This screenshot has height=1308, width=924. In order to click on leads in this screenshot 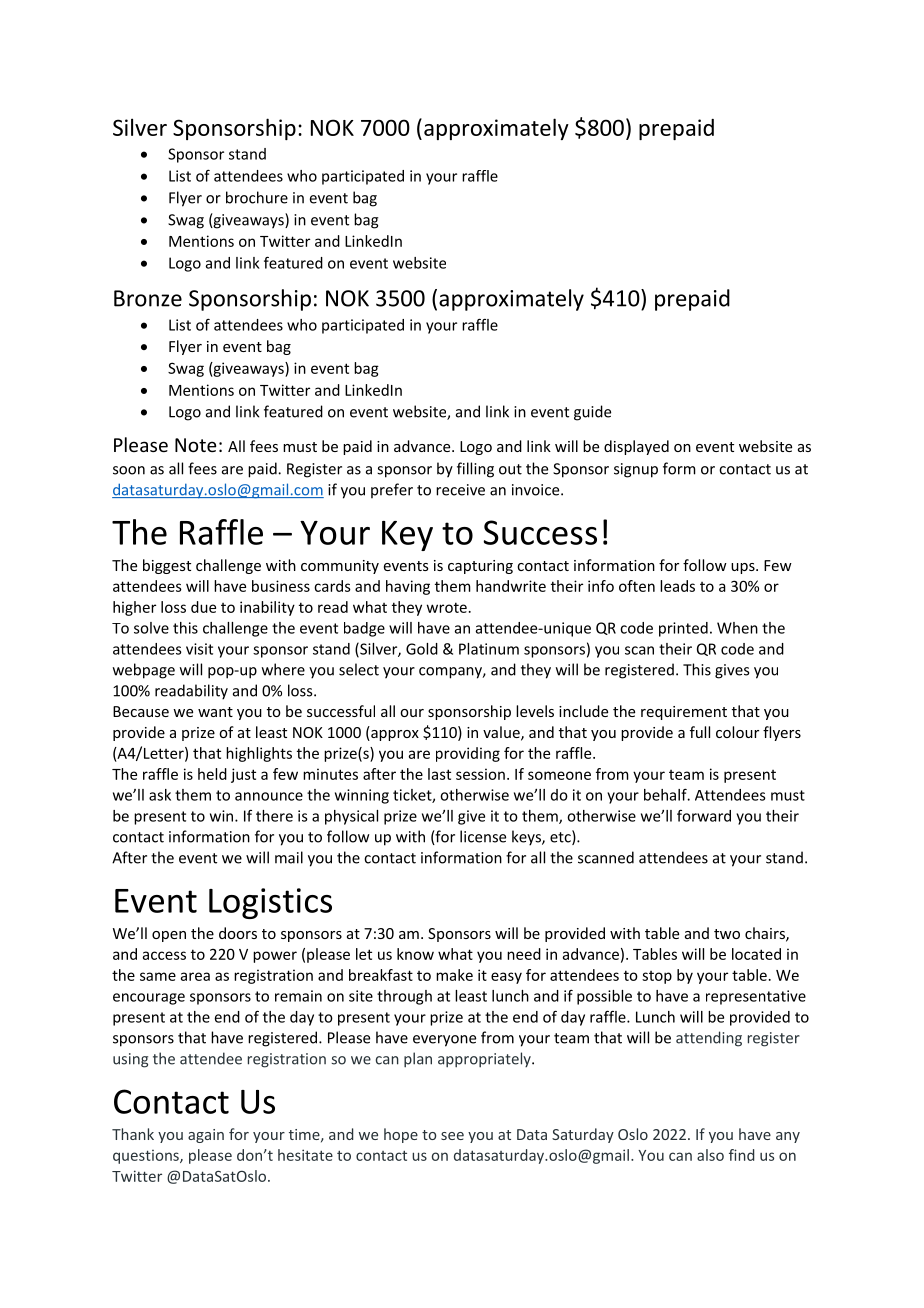, I will do `click(677, 586)`.
